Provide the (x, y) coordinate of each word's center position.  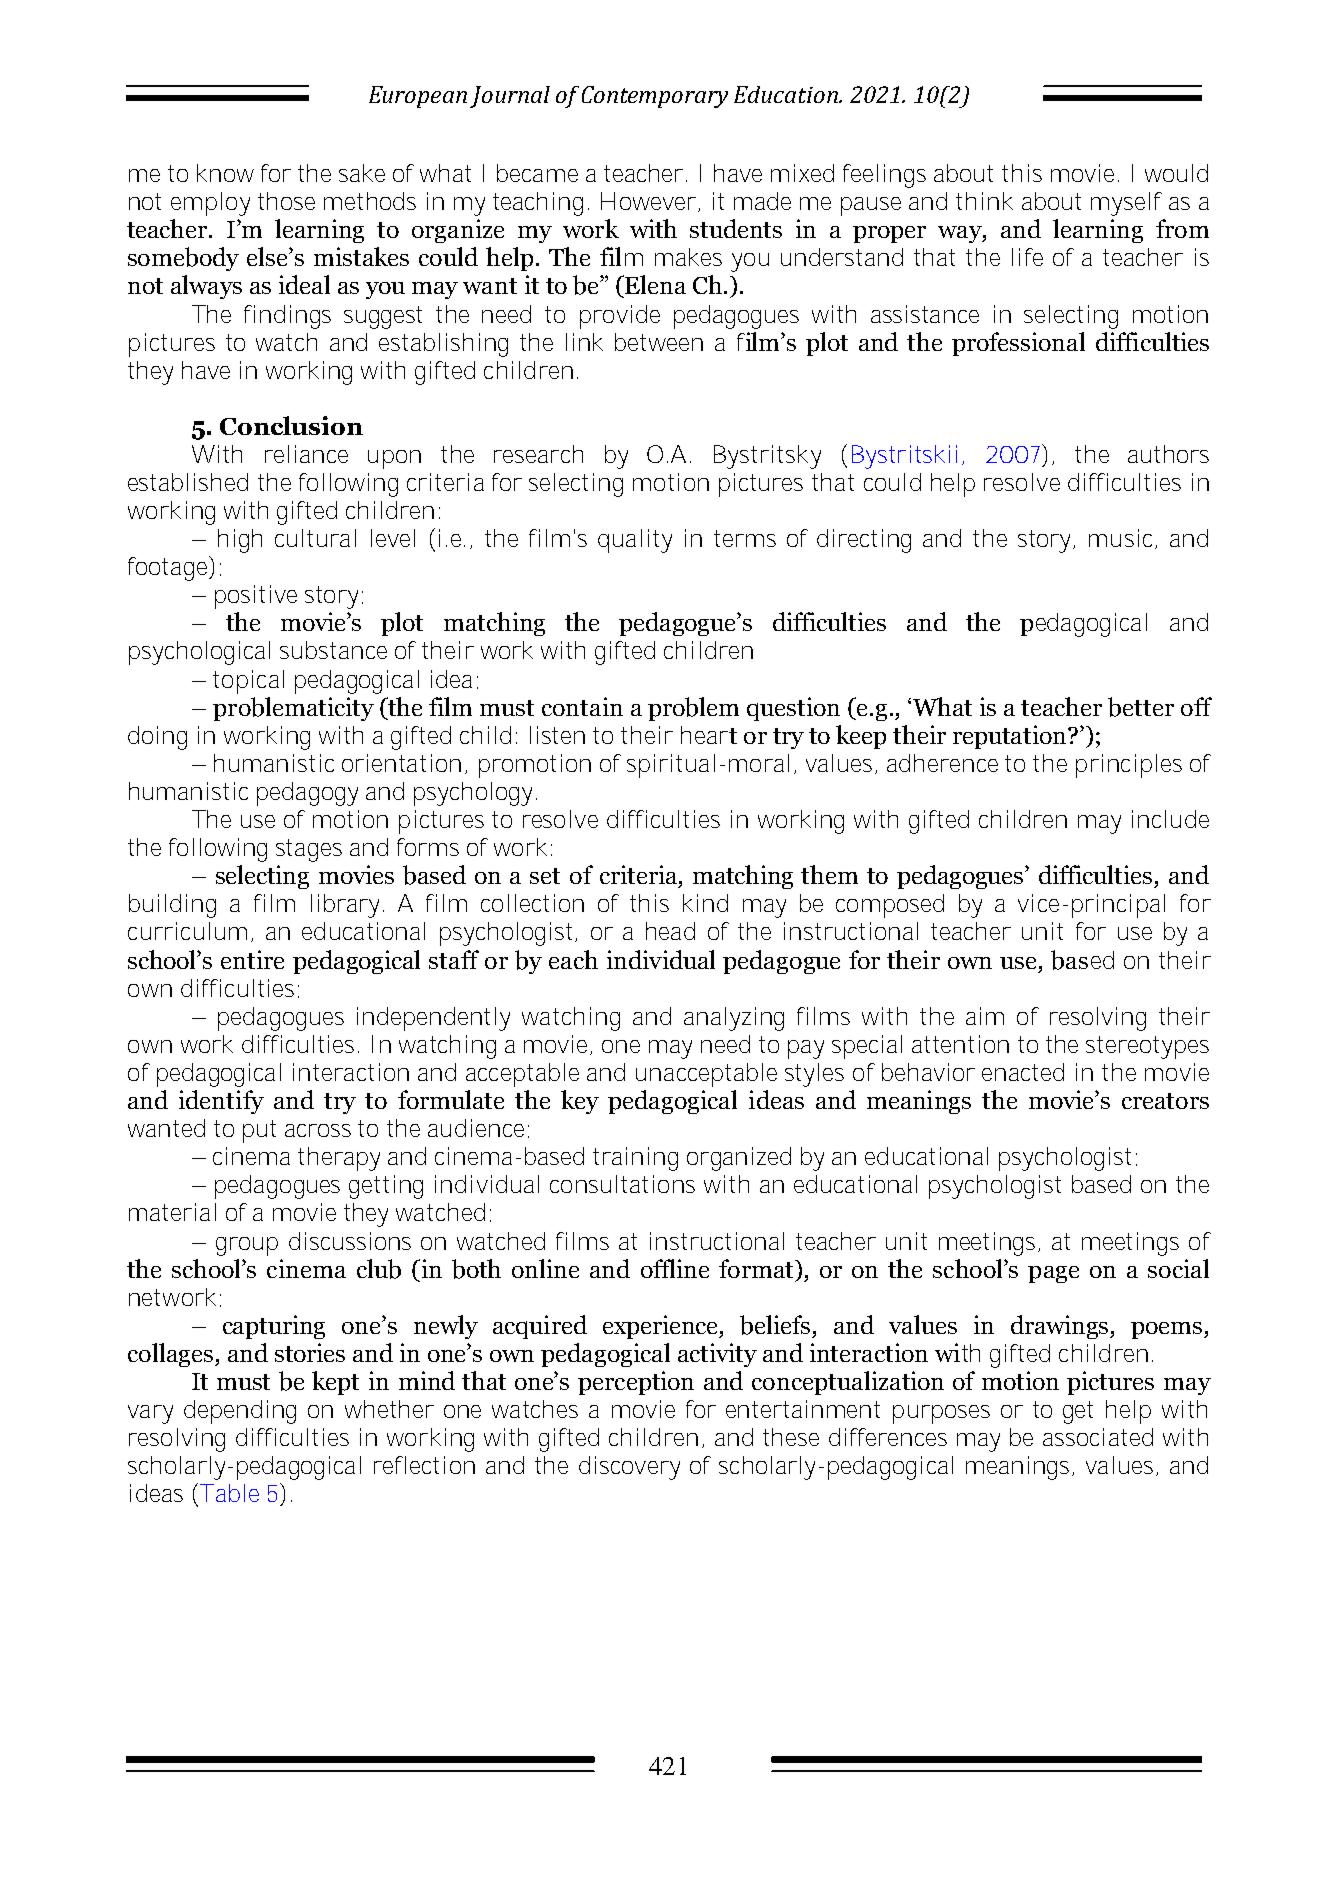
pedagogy (307, 794)
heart (709, 735)
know (225, 173)
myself (1126, 204)
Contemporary (655, 97)
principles (1129, 766)
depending (240, 1412)
